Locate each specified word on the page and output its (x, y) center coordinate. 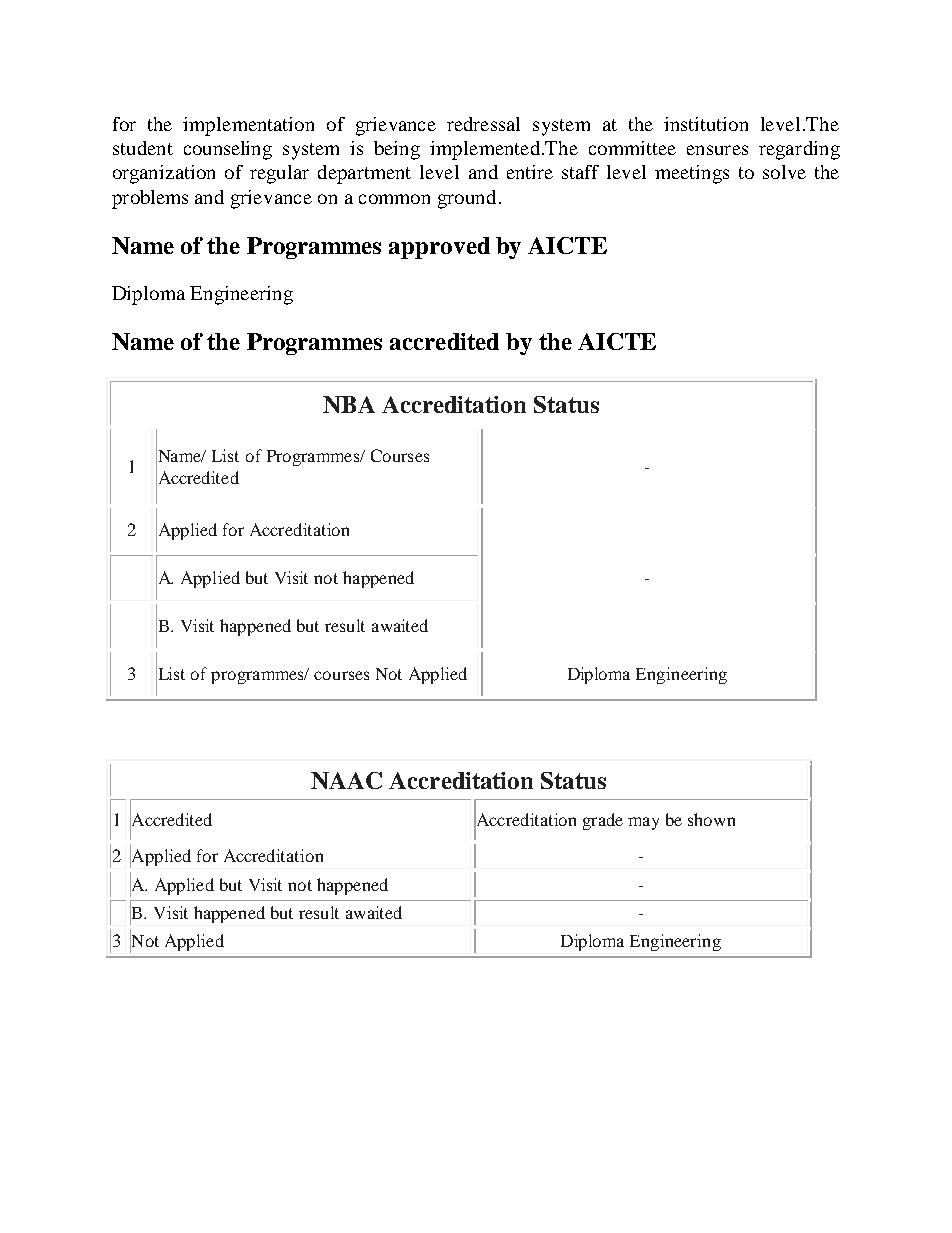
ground (467, 199)
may (643, 823)
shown (711, 819)
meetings (692, 174)
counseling (228, 150)
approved (439, 248)
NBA (349, 404)
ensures (717, 150)
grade (603, 821)
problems (150, 199)
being (397, 150)
